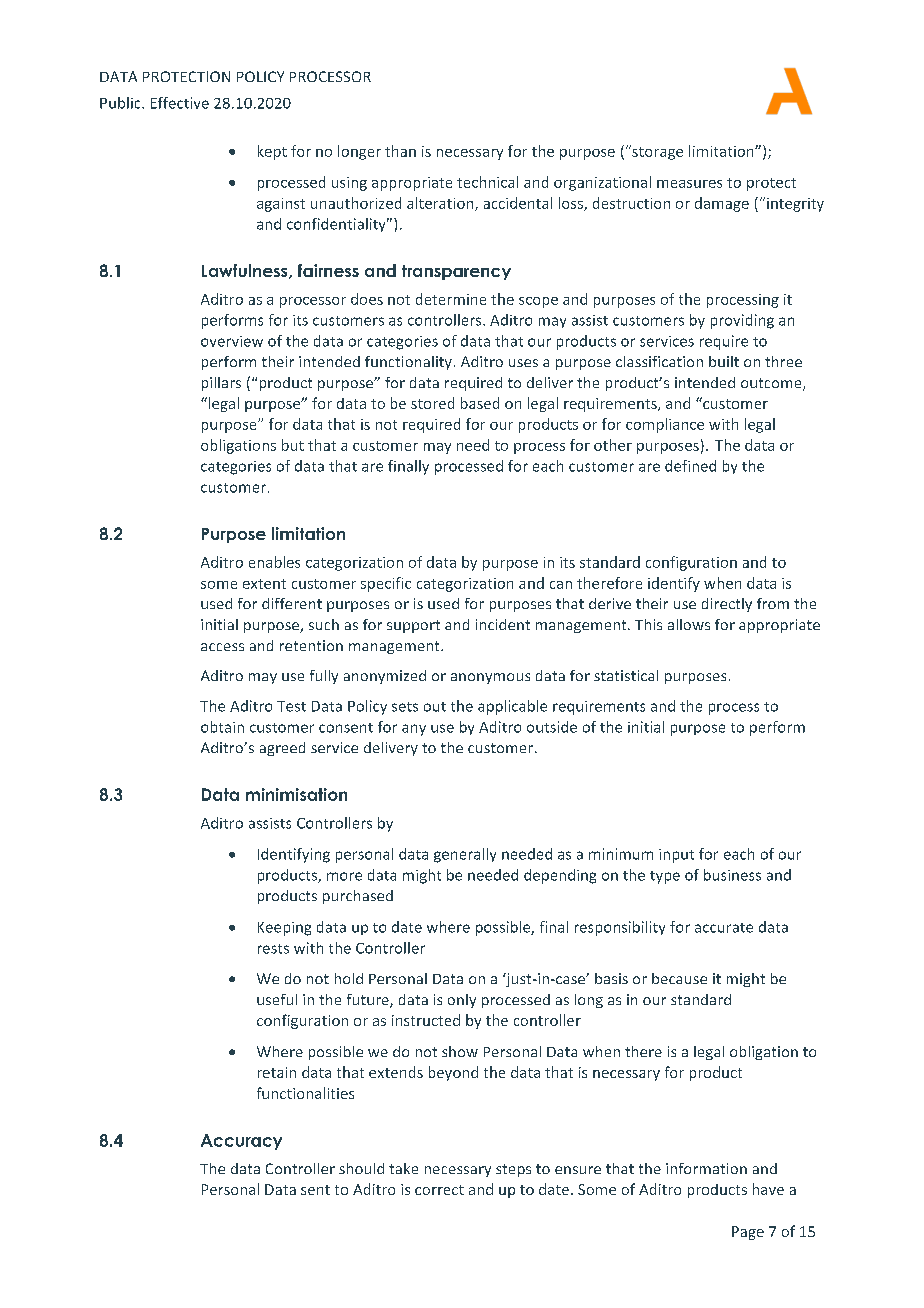 This screenshot has height=1308, width=924. What do you see at coordinates (222, 647) in the screenshot?
I see `access` at bounding box center [222, 647].
